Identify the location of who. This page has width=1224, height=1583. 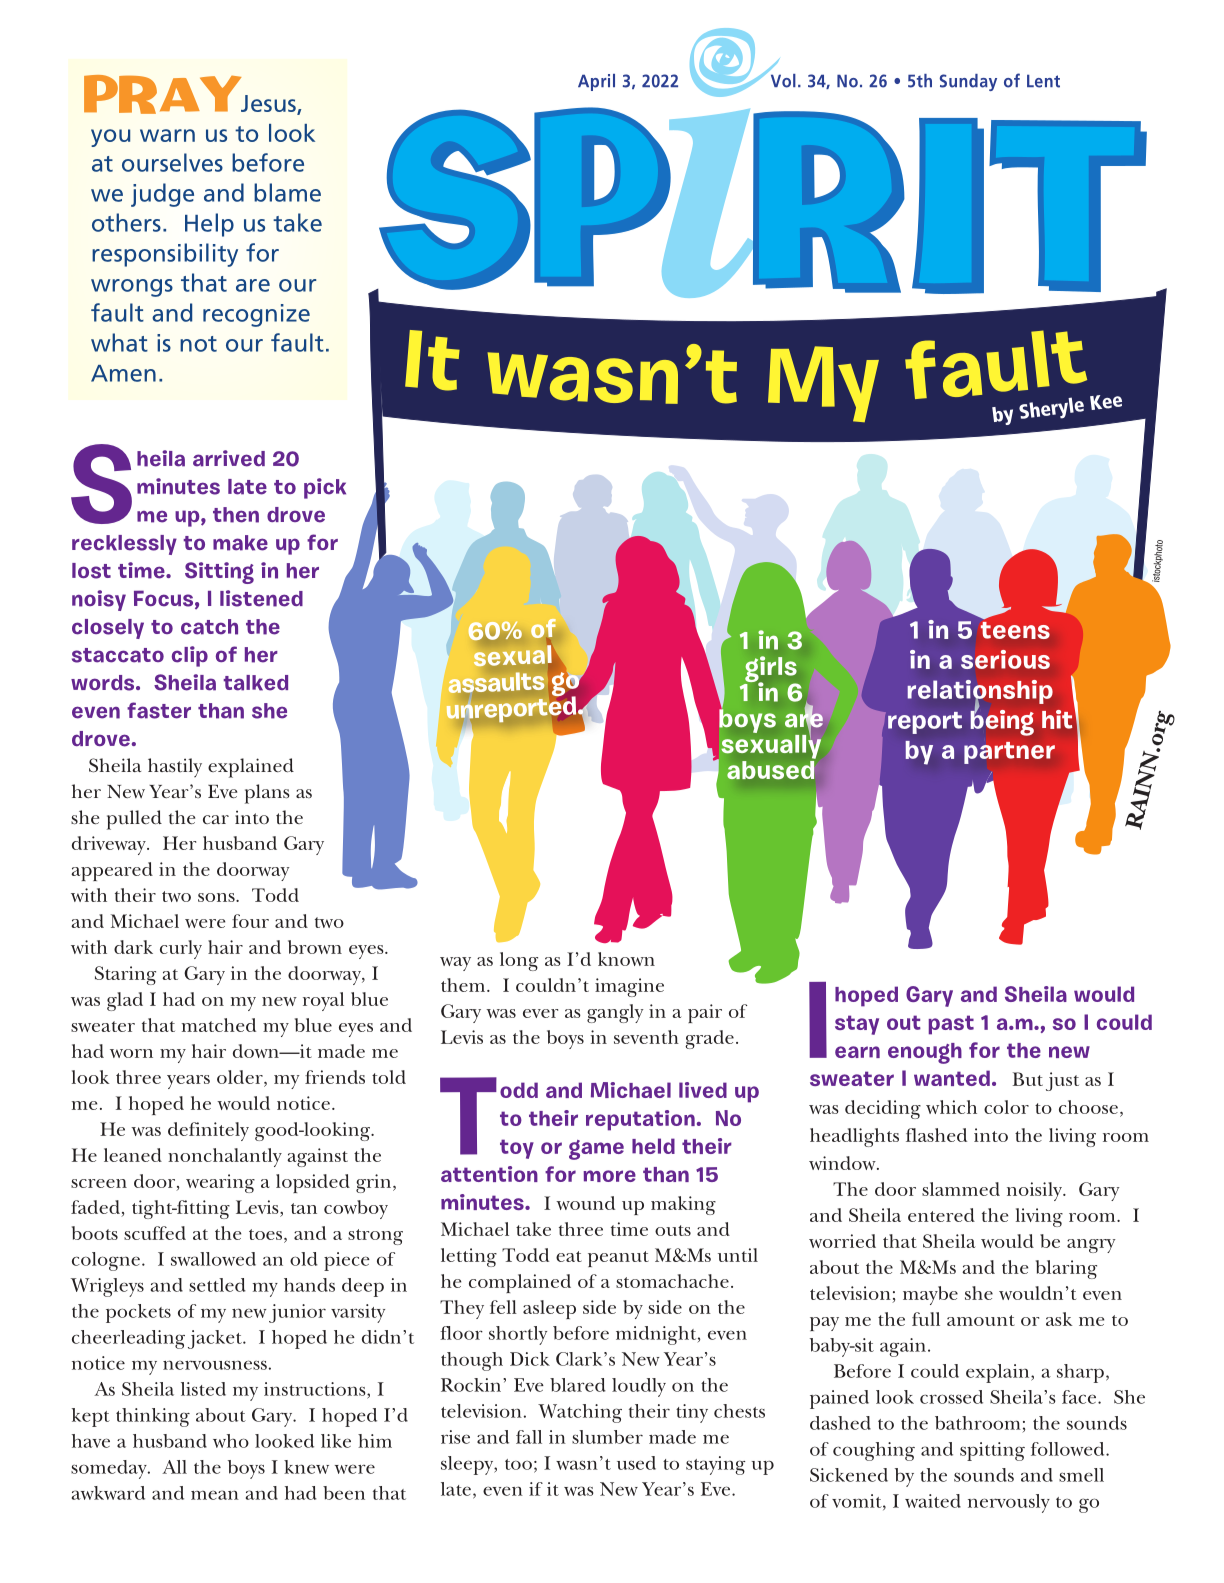
(231, 1441).
